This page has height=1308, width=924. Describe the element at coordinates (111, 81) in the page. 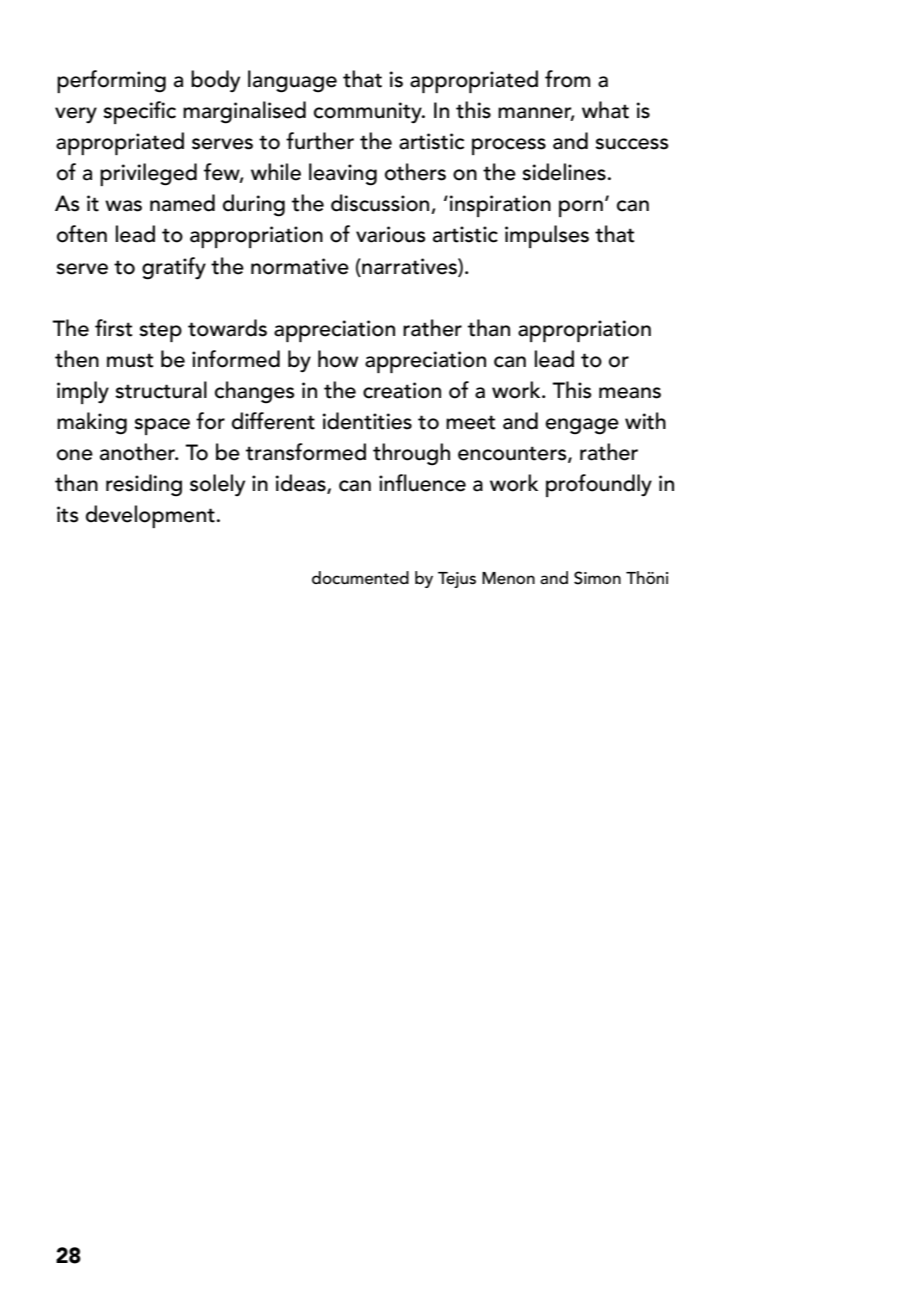

I see `performing` at that location.
